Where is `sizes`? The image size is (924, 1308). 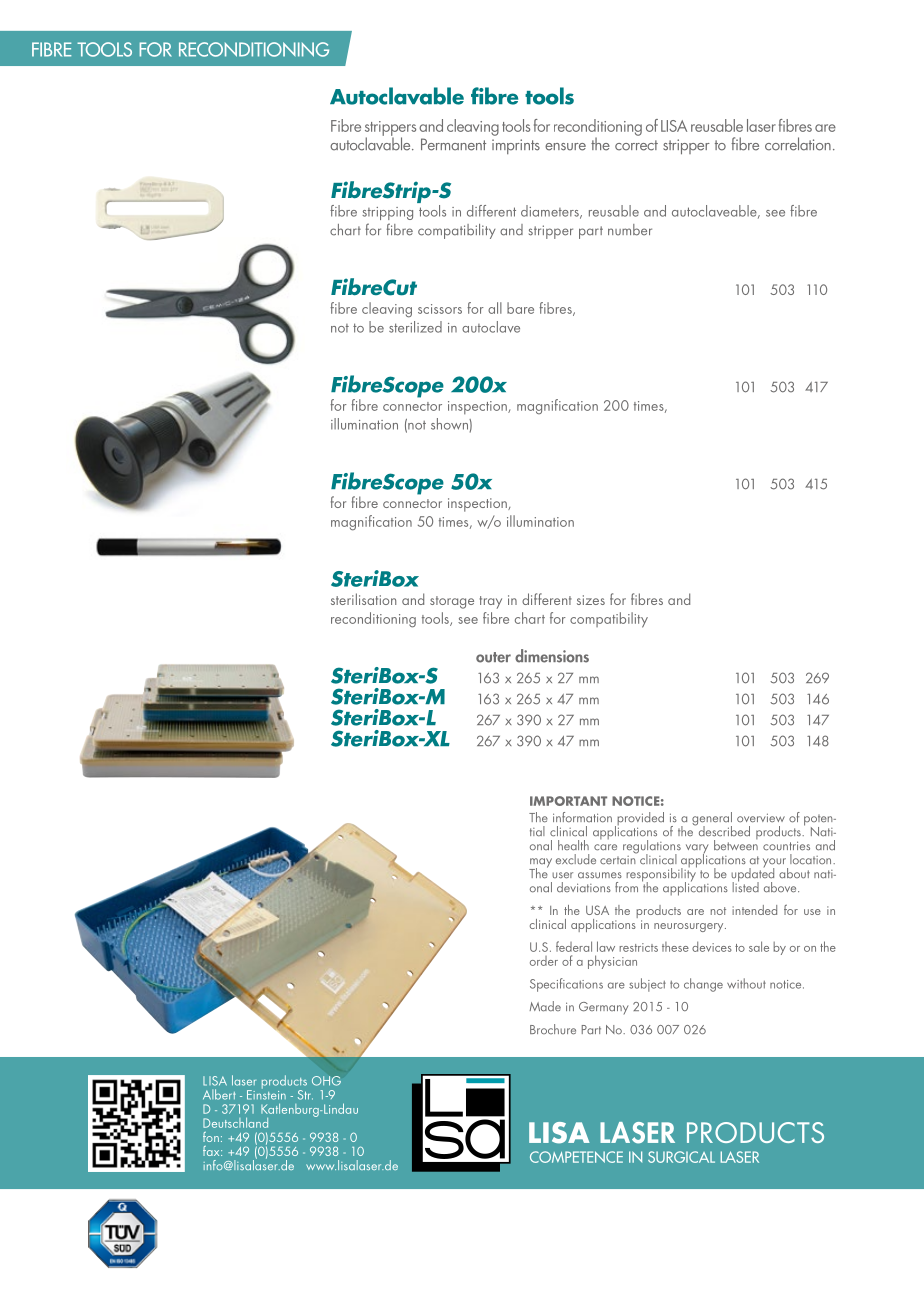 sizes is located at coordinates (591, 600).
